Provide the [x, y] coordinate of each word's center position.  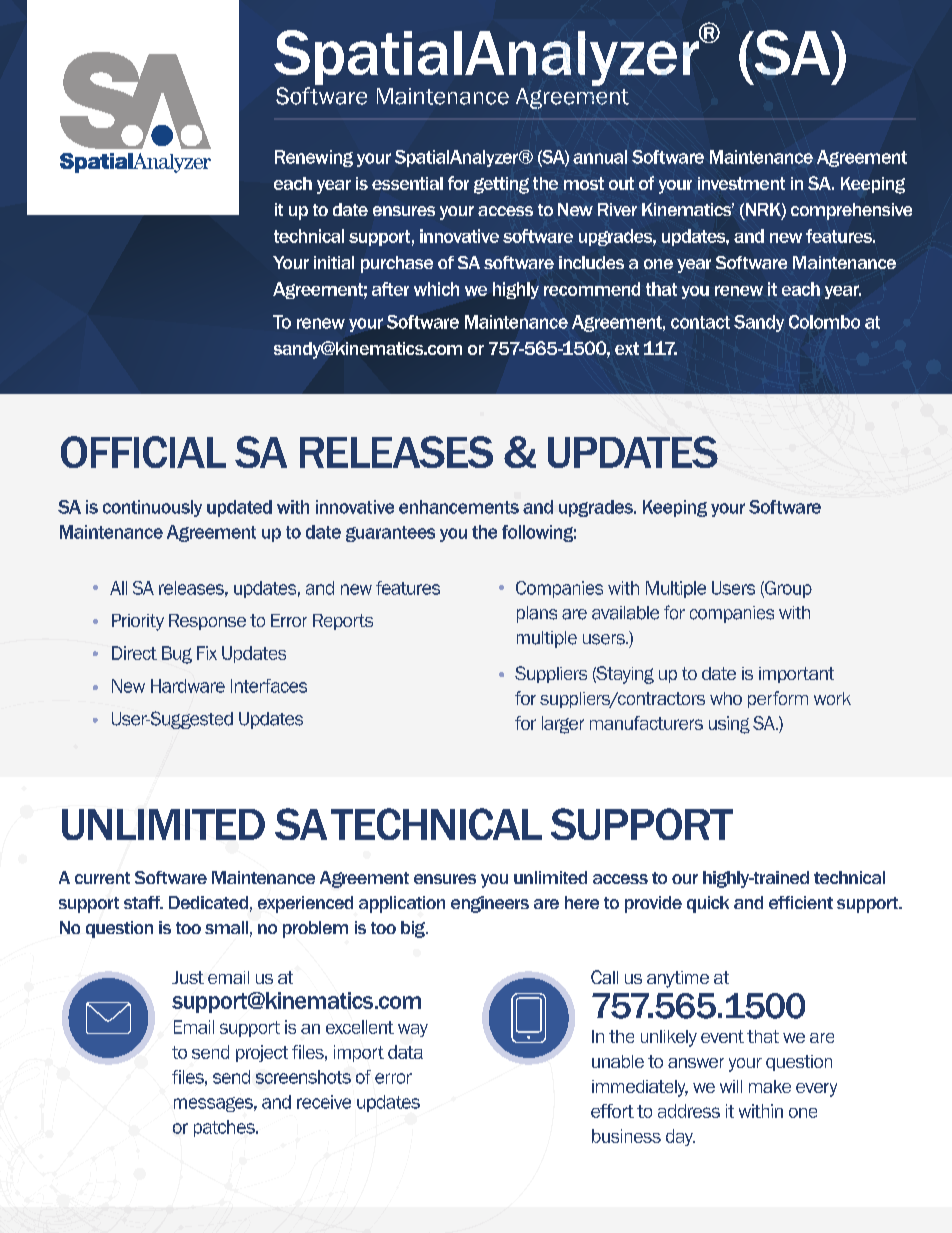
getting [501, 185]
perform [778, 699]
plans [537, 614]
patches [225, 1128]
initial [334, 262]
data [405, 1052]
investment [741, 183]
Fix [207, 653]
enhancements [459, 507]
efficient [801, 902]
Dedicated [208, 902]
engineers [490, 904]
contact [700, 322]
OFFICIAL [143, 452]
